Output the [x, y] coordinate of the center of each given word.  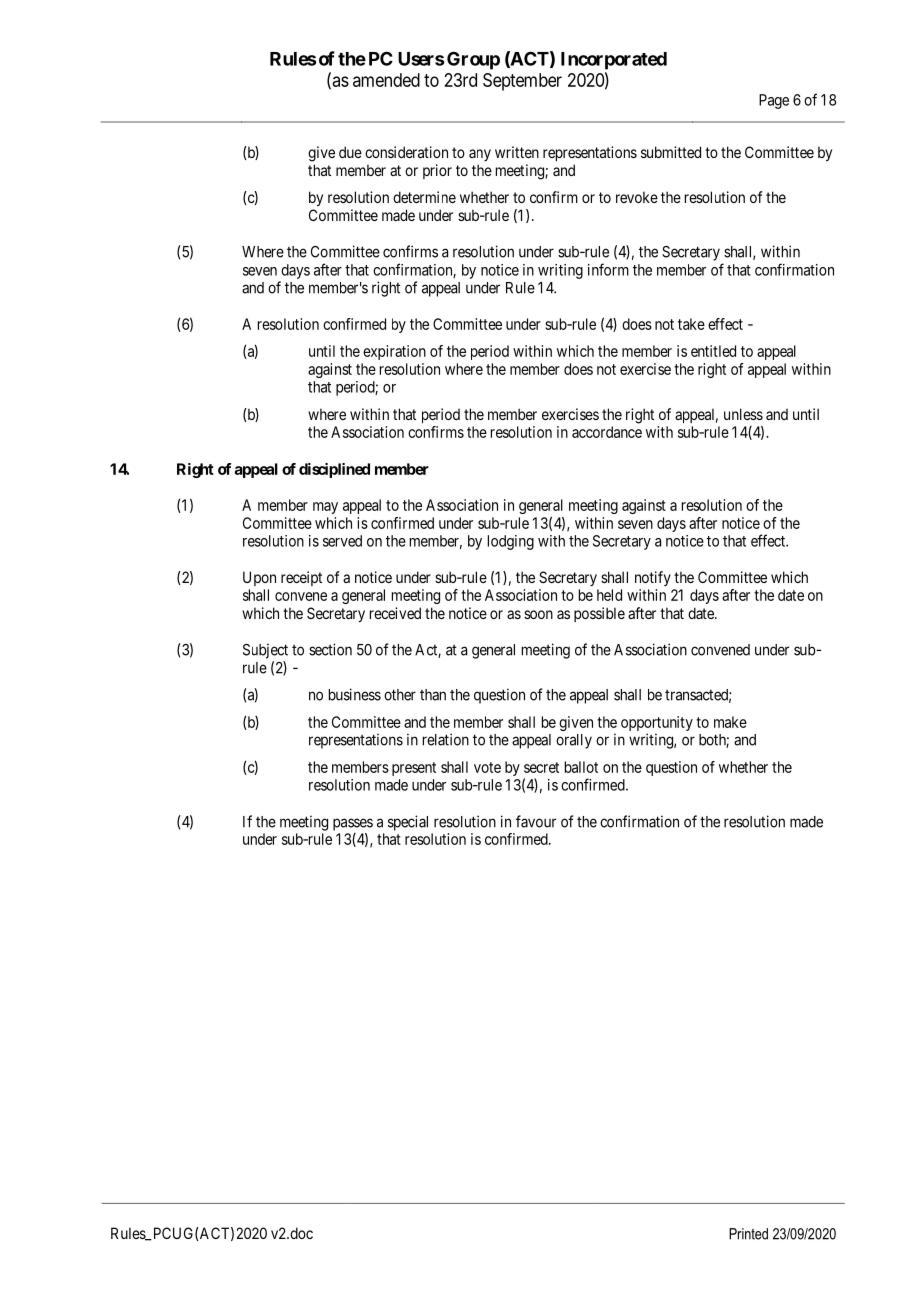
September [522, 82]
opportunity [657, 723]
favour [536, 821]
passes [353, 824]
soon [538, 614]
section [330, 649]
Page [774, 101]
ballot [581, 767]
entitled [713, 351]
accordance [607, 432]
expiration [394, 352]
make [730, 722]
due [350, 152]
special [408, 823]
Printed [748, 1234]
